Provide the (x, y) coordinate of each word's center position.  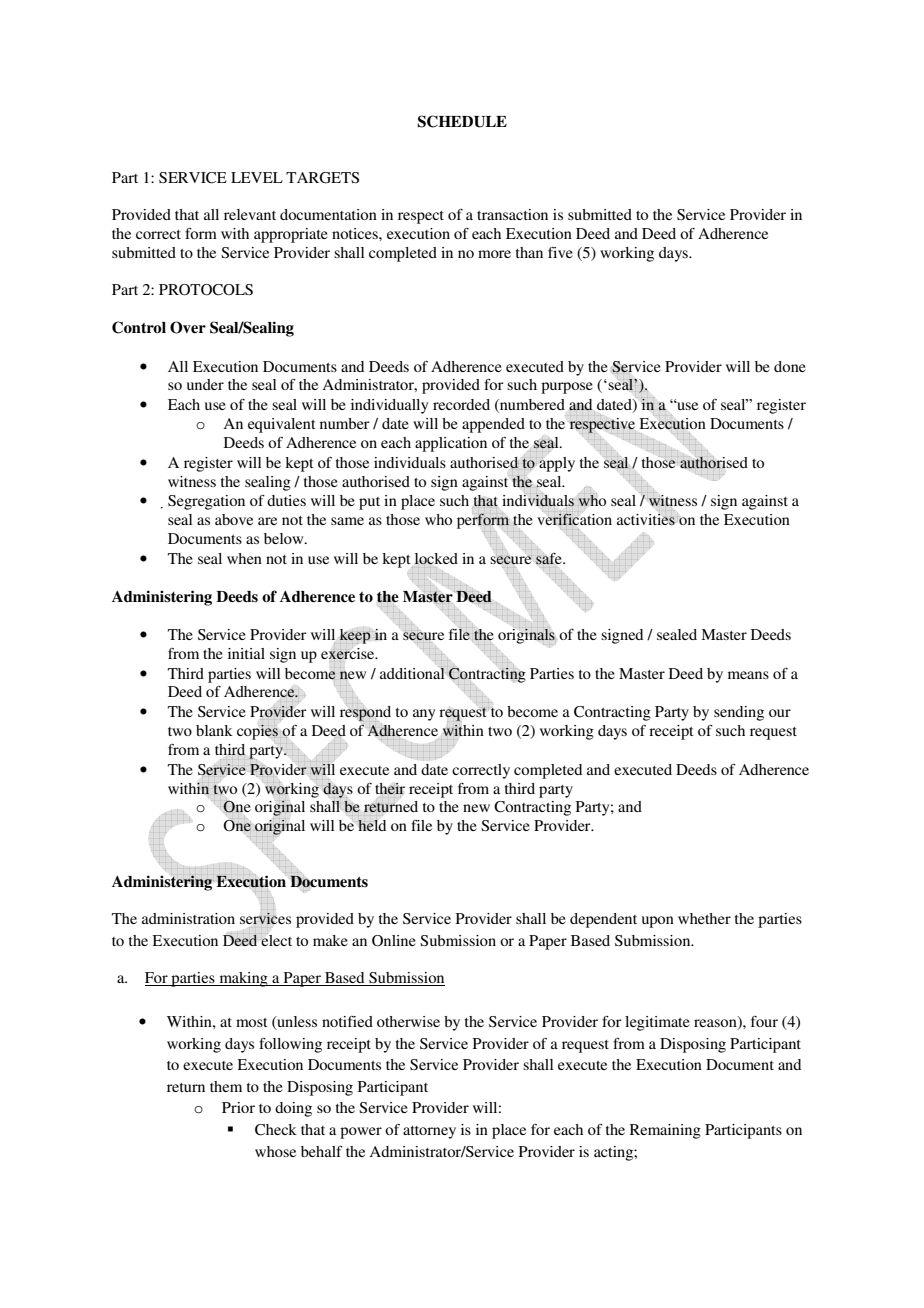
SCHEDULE (462, 121)
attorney (429, 1132)
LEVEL (257, 177)
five (560, 252)
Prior (238, 1107)
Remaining (665, 1131)
